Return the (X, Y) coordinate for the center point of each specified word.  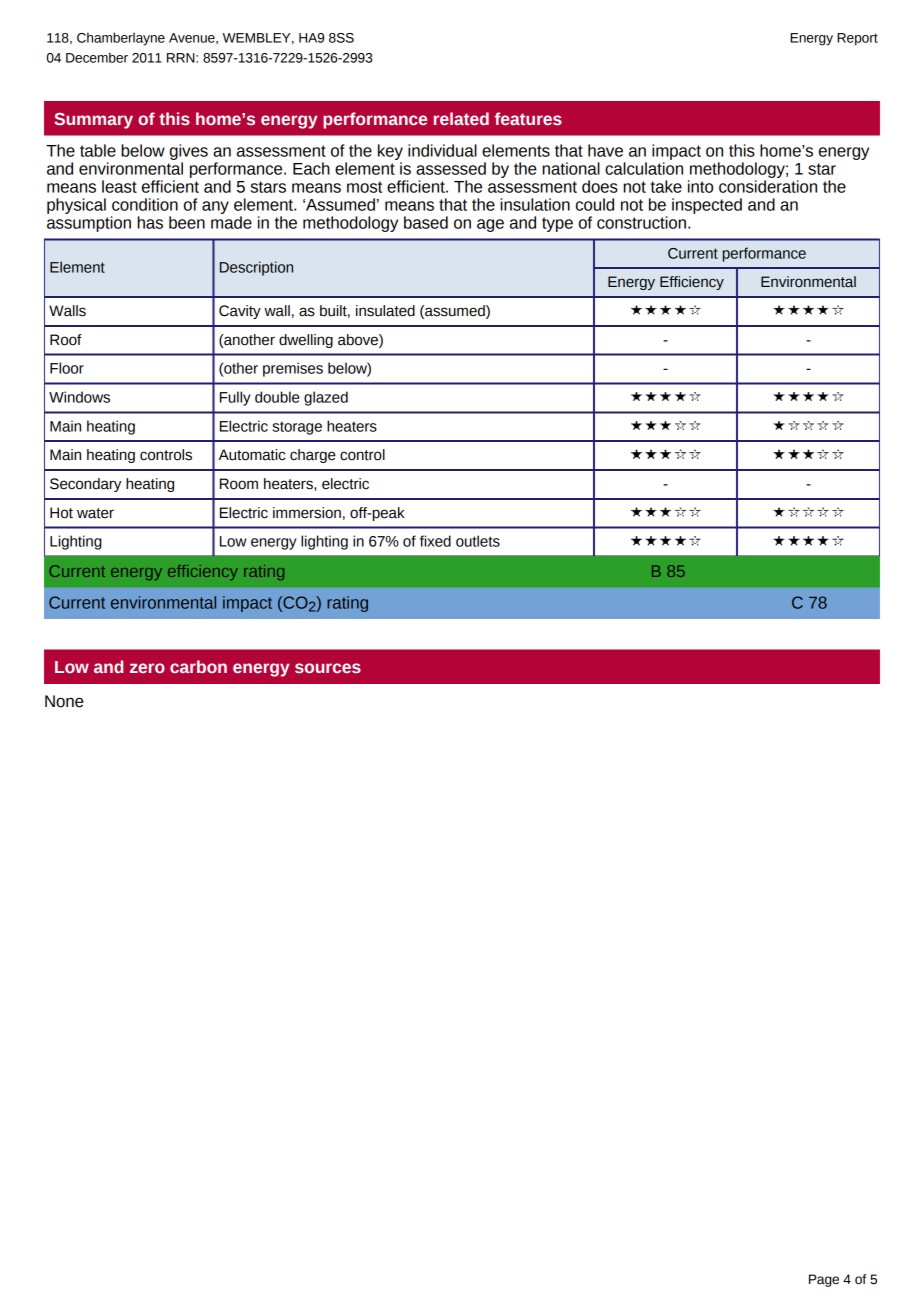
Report (857, 39)
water (95, 513)
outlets (478, 541)
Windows (79, 397)
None (64, 701)
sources (328, 668)
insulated (385, 311)
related (461, 119)
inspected (707, 206)
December (97, 57)
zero (147, 668)
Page (824, 1280)
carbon (198, 666)
